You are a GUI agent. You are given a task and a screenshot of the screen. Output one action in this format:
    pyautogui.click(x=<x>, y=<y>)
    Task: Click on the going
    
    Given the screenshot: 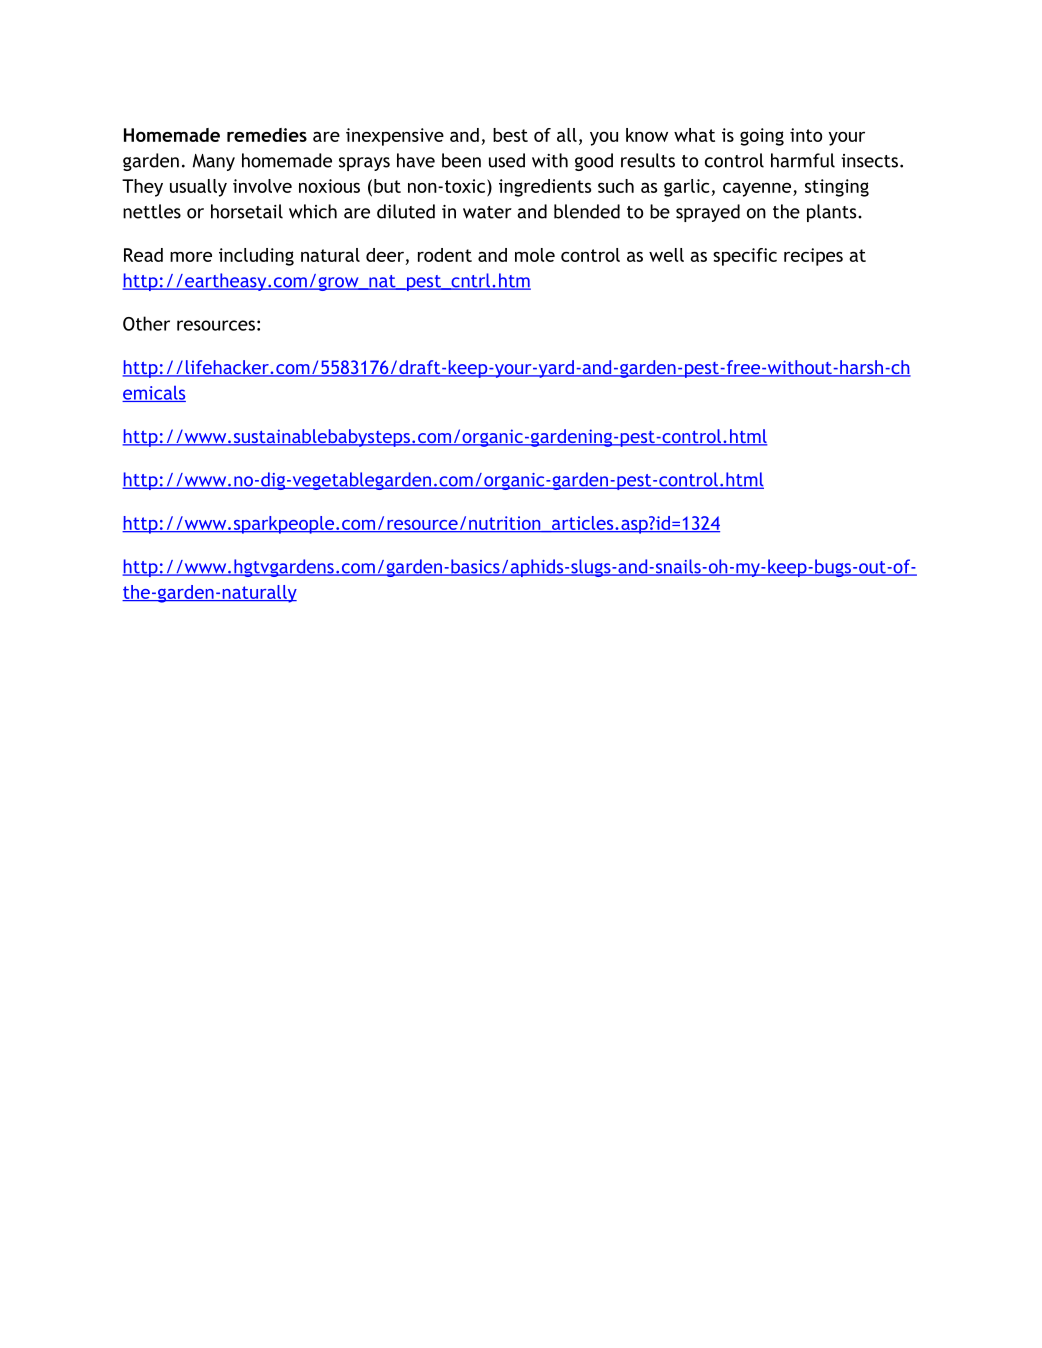 What is the action you would take?
    pyautogui.click(x=762, y=137)
